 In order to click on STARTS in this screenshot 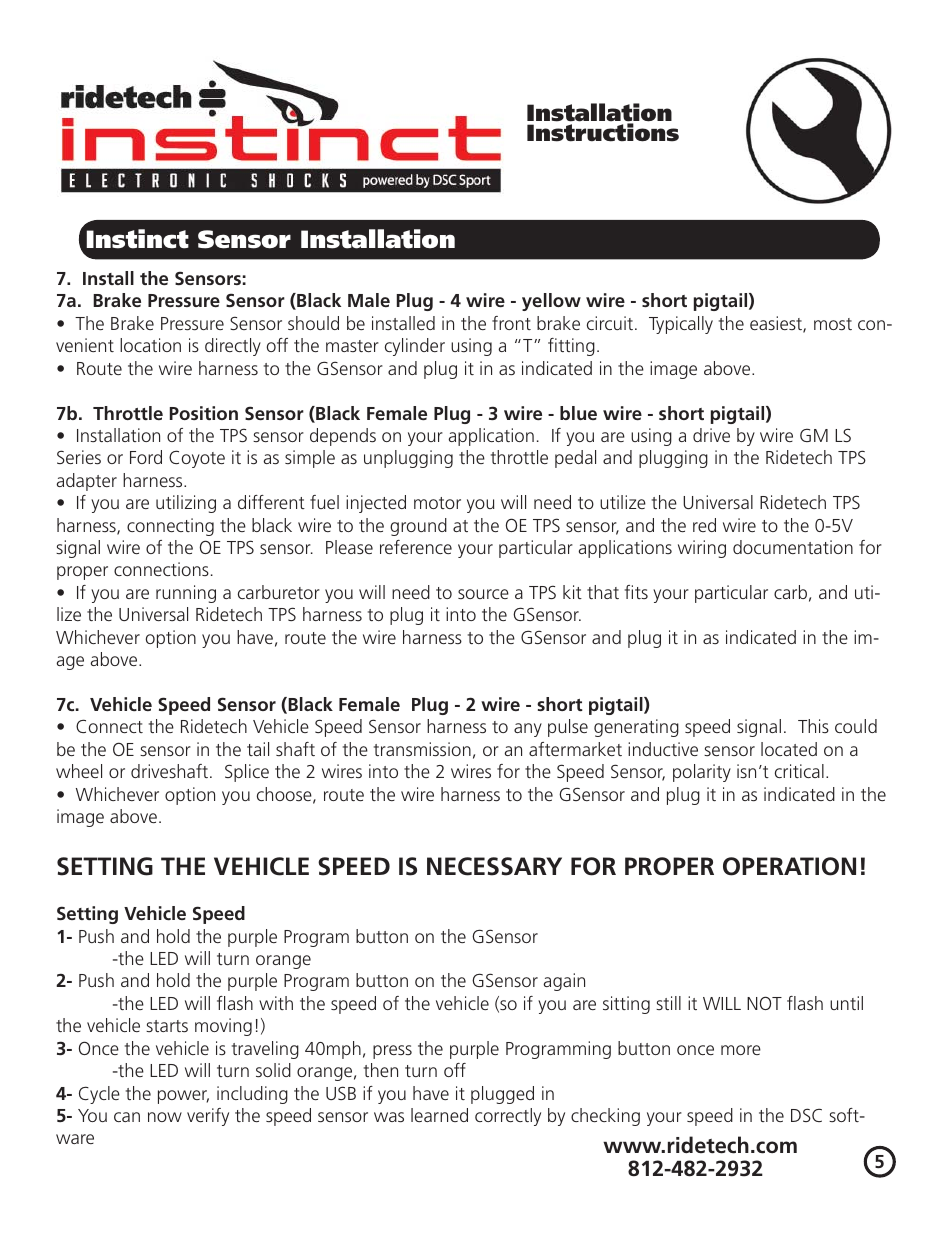, I will do `click(167, 1026)`.
